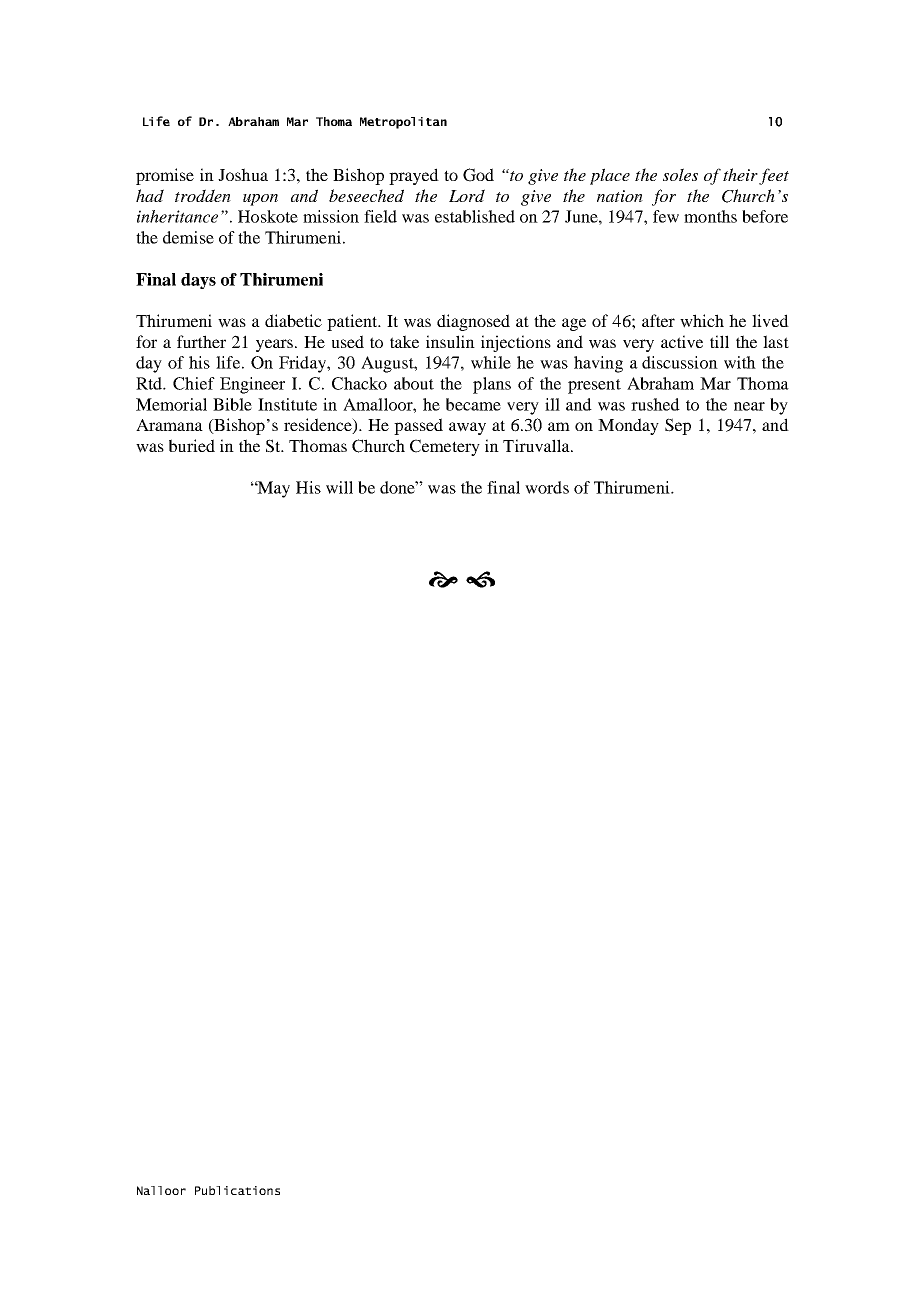 The image size is (924, 1308). What do you see at coordinates (547, 487) in the document?
I see `words` at bounding box center [547, 487].
